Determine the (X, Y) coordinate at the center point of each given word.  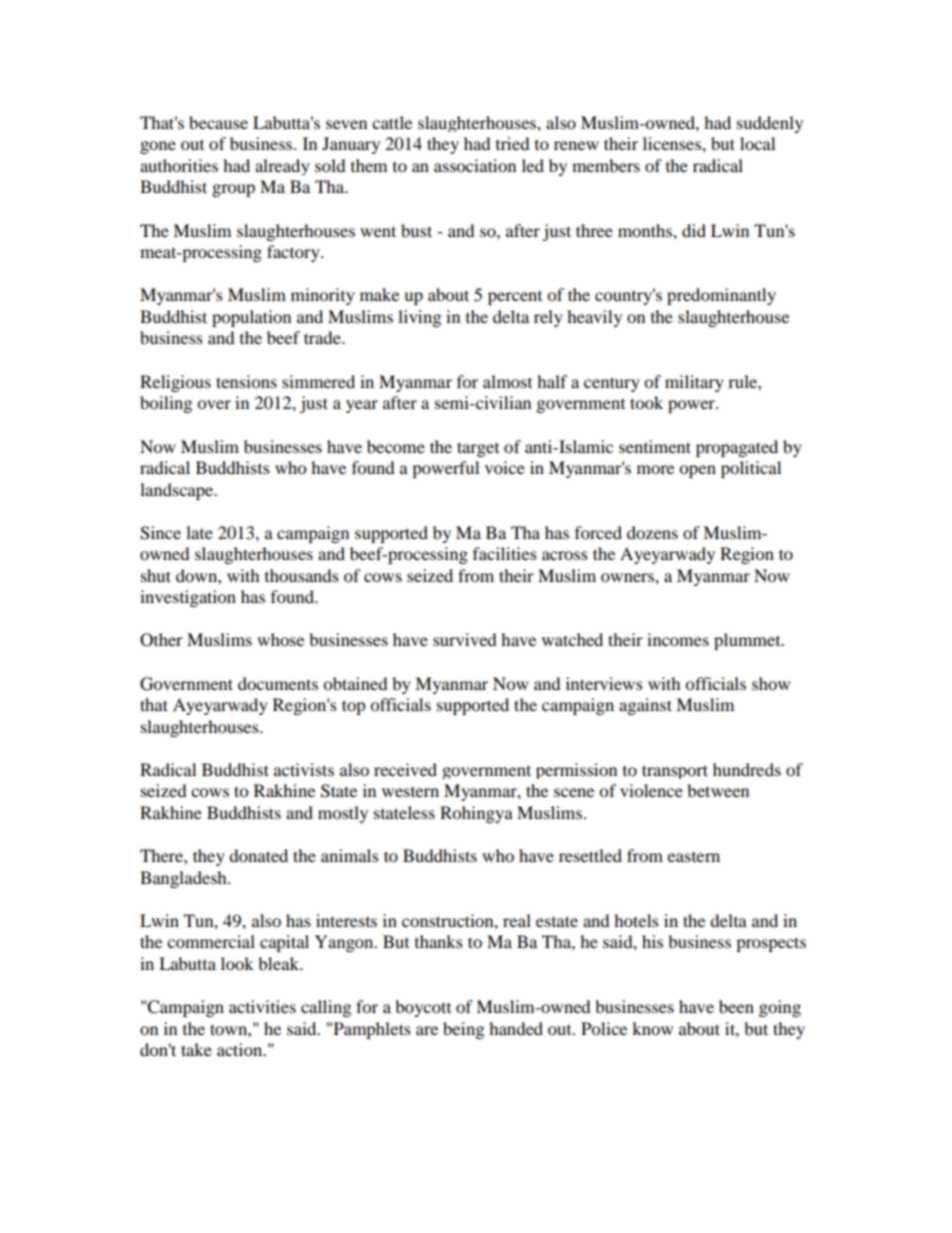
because (218, 122)
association (475, 165)
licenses (673, 143)
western (410, 792)
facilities (505, 553)
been (736, 1006)
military (694, 383)
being (463, 1030)
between (718, 790)
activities (262, 1006)
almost (507, 381)
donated (258, 855)
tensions (246, 381)
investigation (188, 598)
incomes (678, 639)
